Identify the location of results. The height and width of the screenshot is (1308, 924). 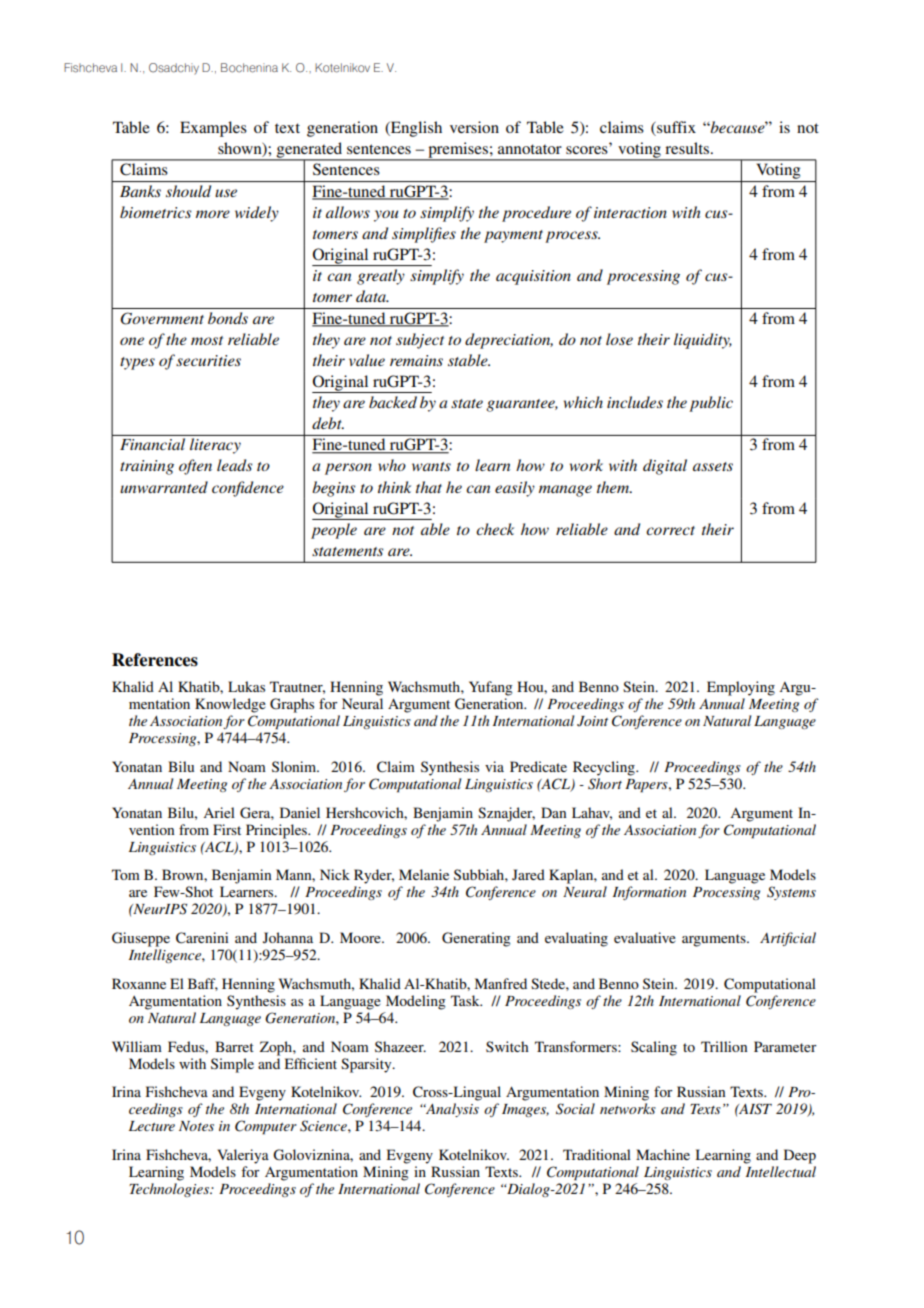
(688, 148).
